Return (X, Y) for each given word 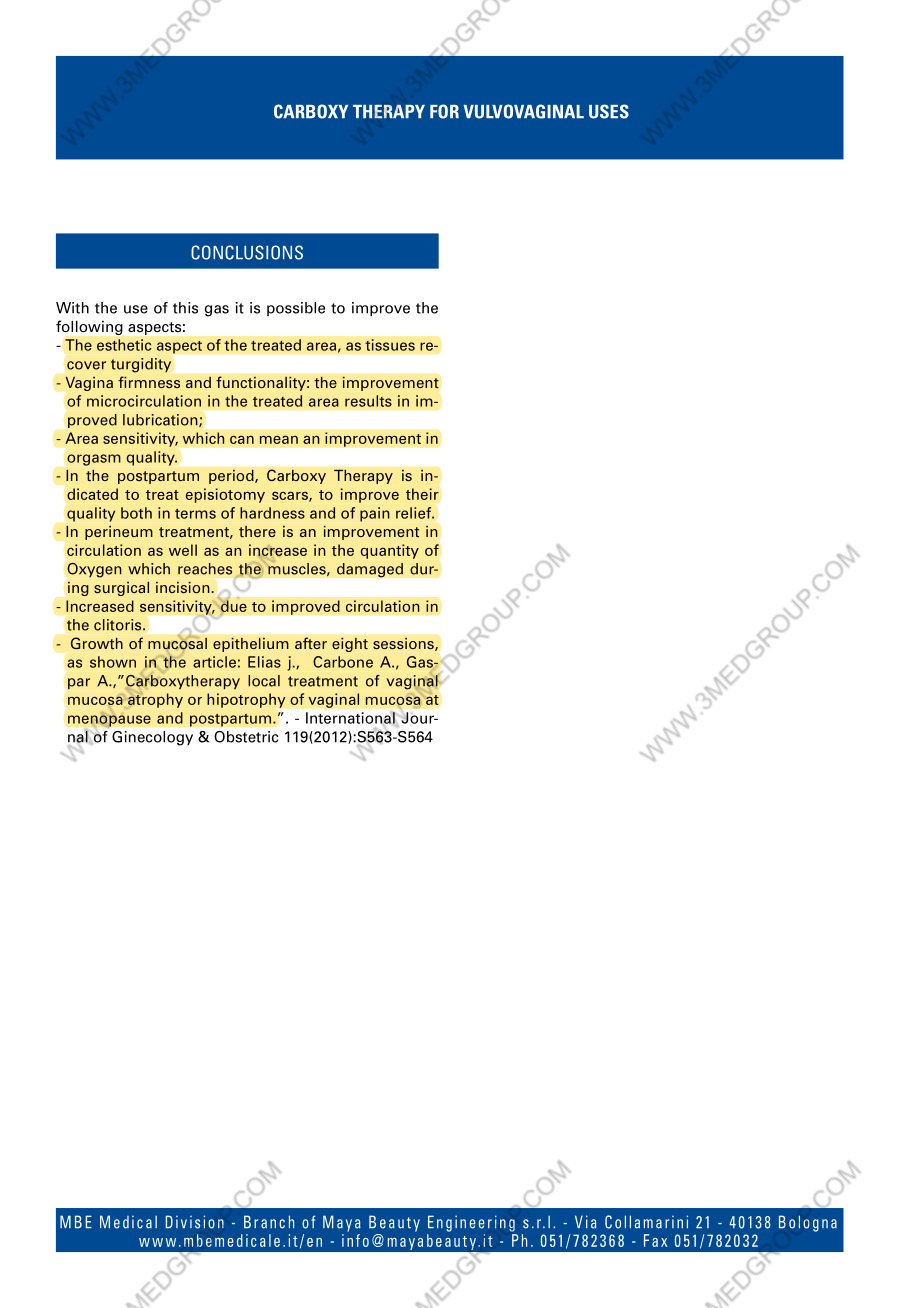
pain (375, 514)
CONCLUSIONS (247, 252)
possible (296, 309)
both (136, 513)
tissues (390, 345)
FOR (444, 111)
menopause (109, 720)
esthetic (124, 345)
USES (609, 111)
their (422, 494)
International (351, 718)
